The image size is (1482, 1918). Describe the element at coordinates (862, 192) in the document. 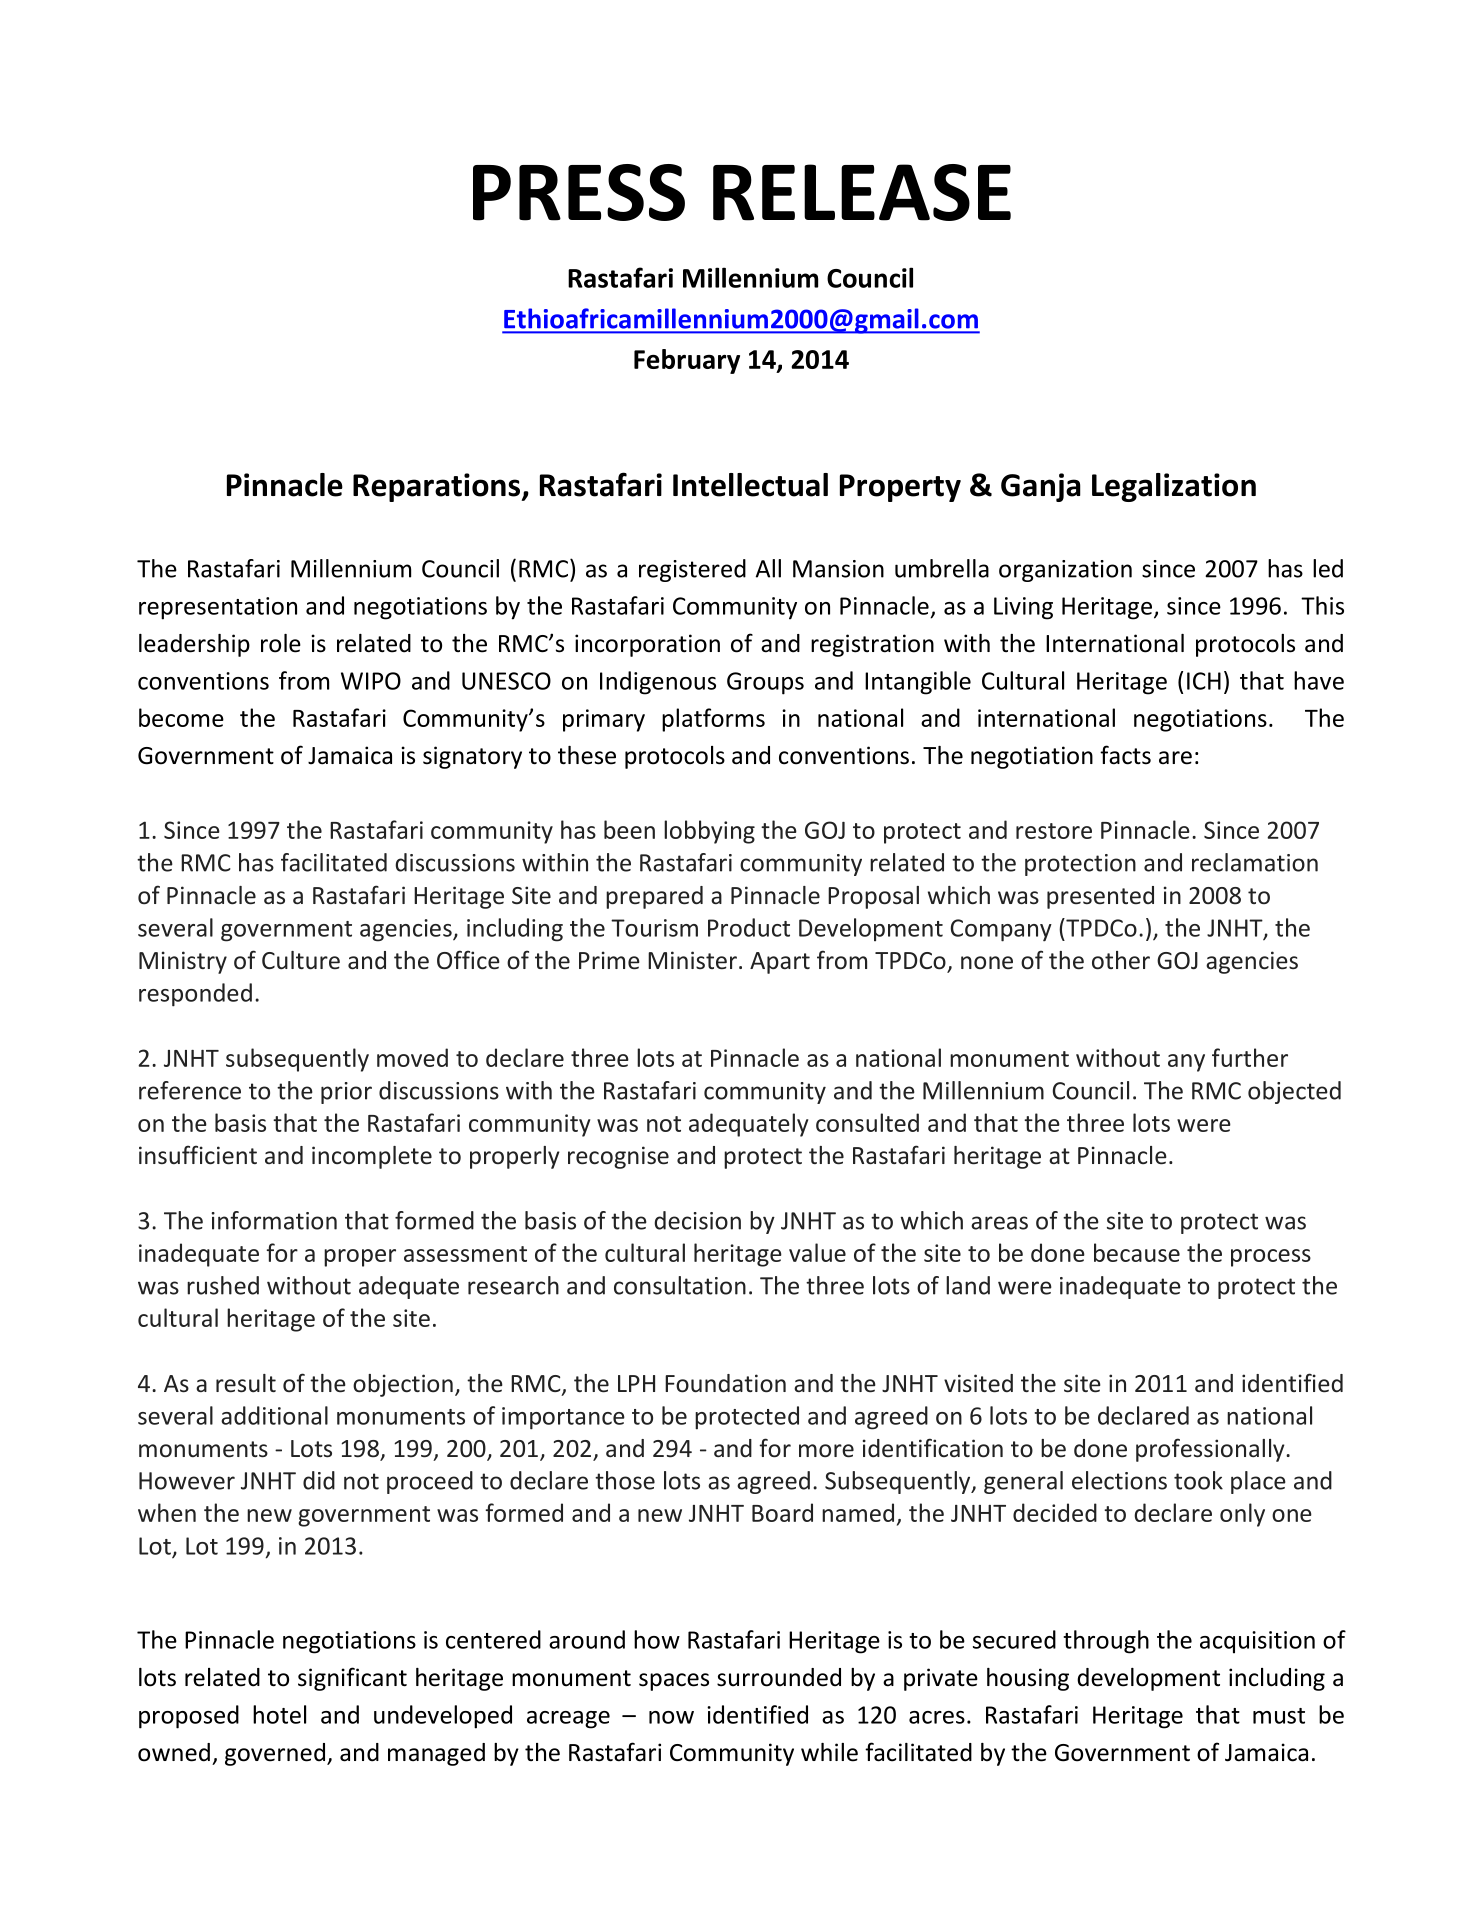

I see `RELEASE` at that location.
